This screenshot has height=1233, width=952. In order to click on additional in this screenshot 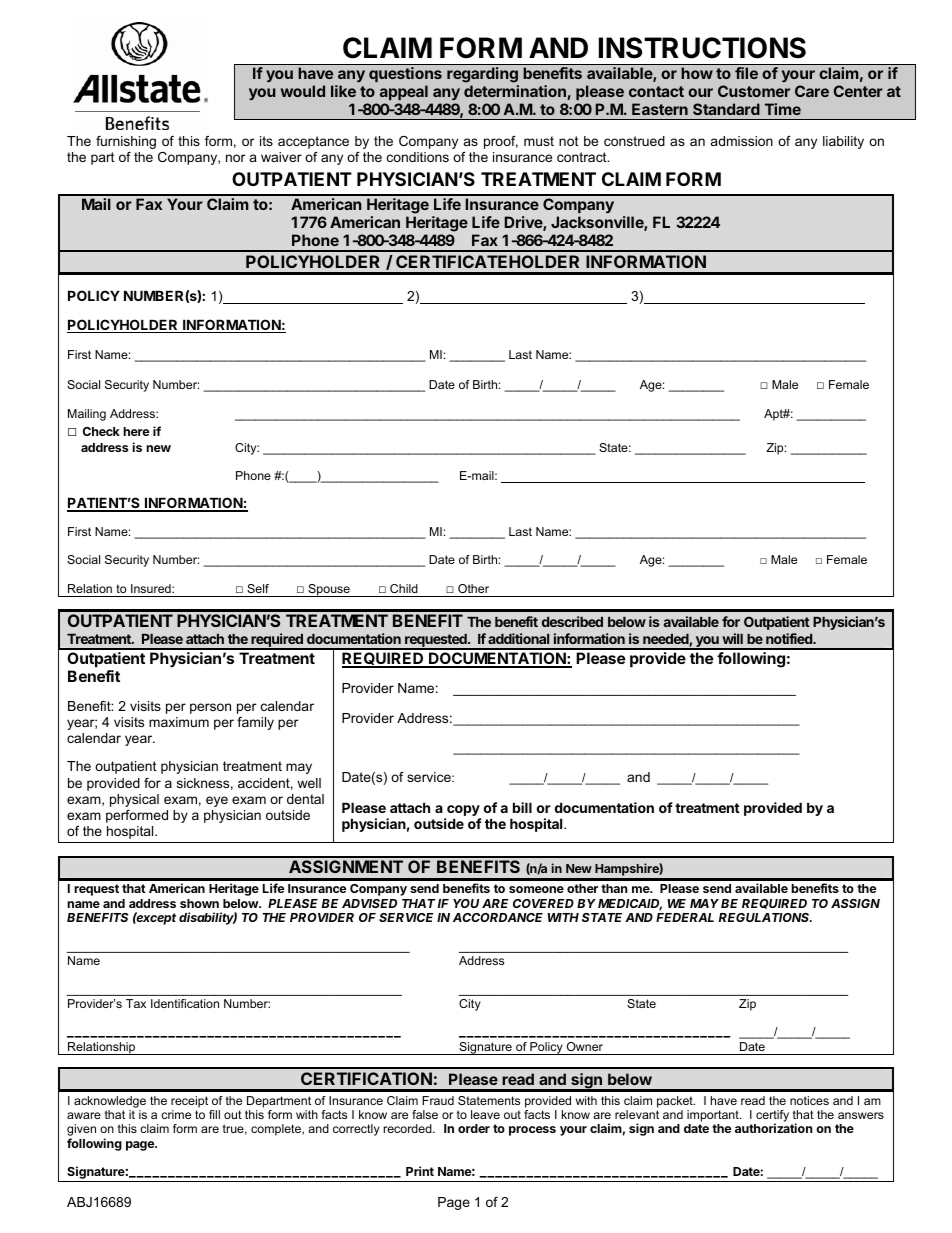, I will do `click(518, 638)`.
